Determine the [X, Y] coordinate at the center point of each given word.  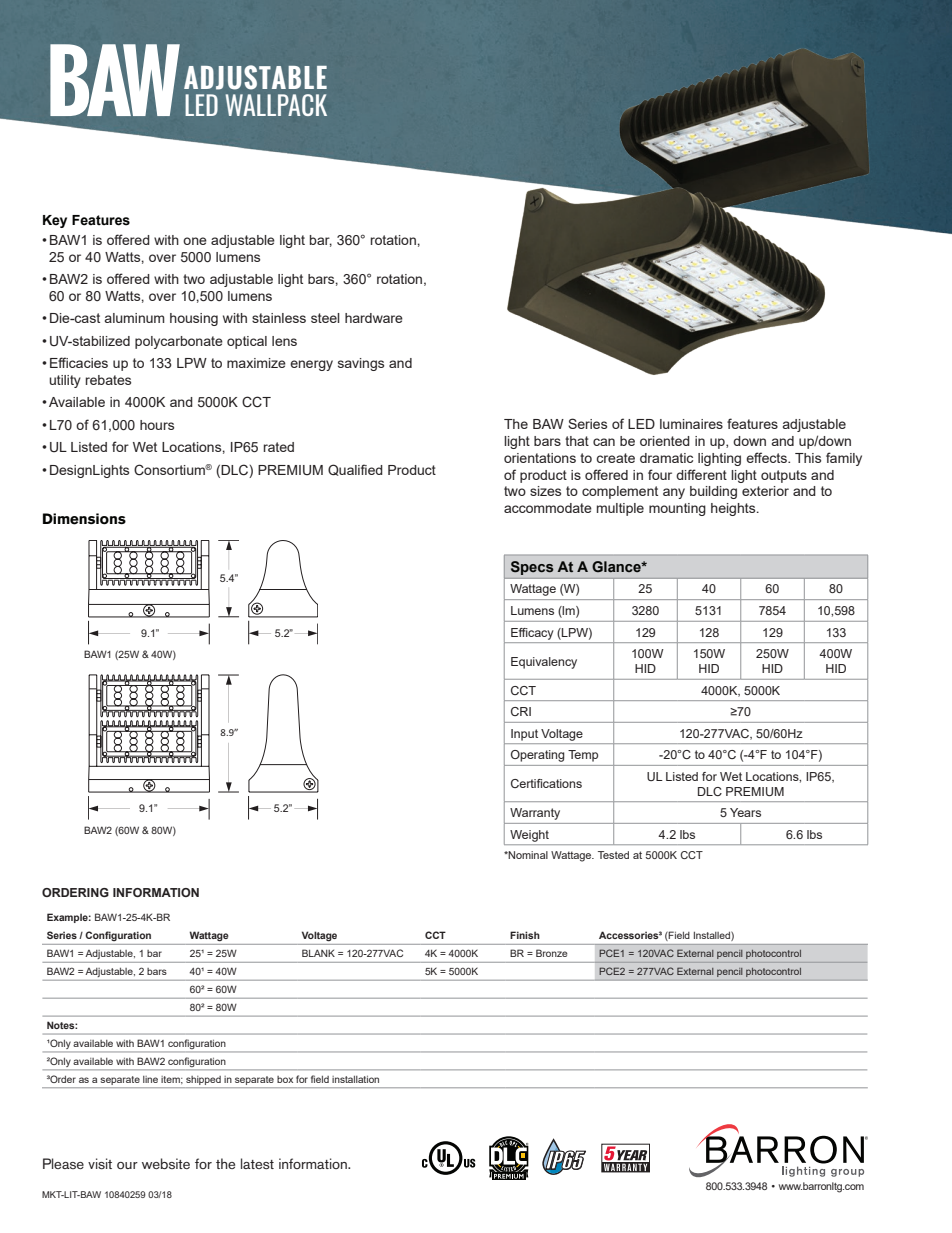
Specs [532, 568]
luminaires [691, 424]
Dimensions [84, 519]
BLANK [318, 953]
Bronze [552, 953]
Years [745, 812]
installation [355, 1079]
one [195, 241]
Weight [529, 836]
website [166, 1163]
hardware [374, 318]
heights [734, 509]
